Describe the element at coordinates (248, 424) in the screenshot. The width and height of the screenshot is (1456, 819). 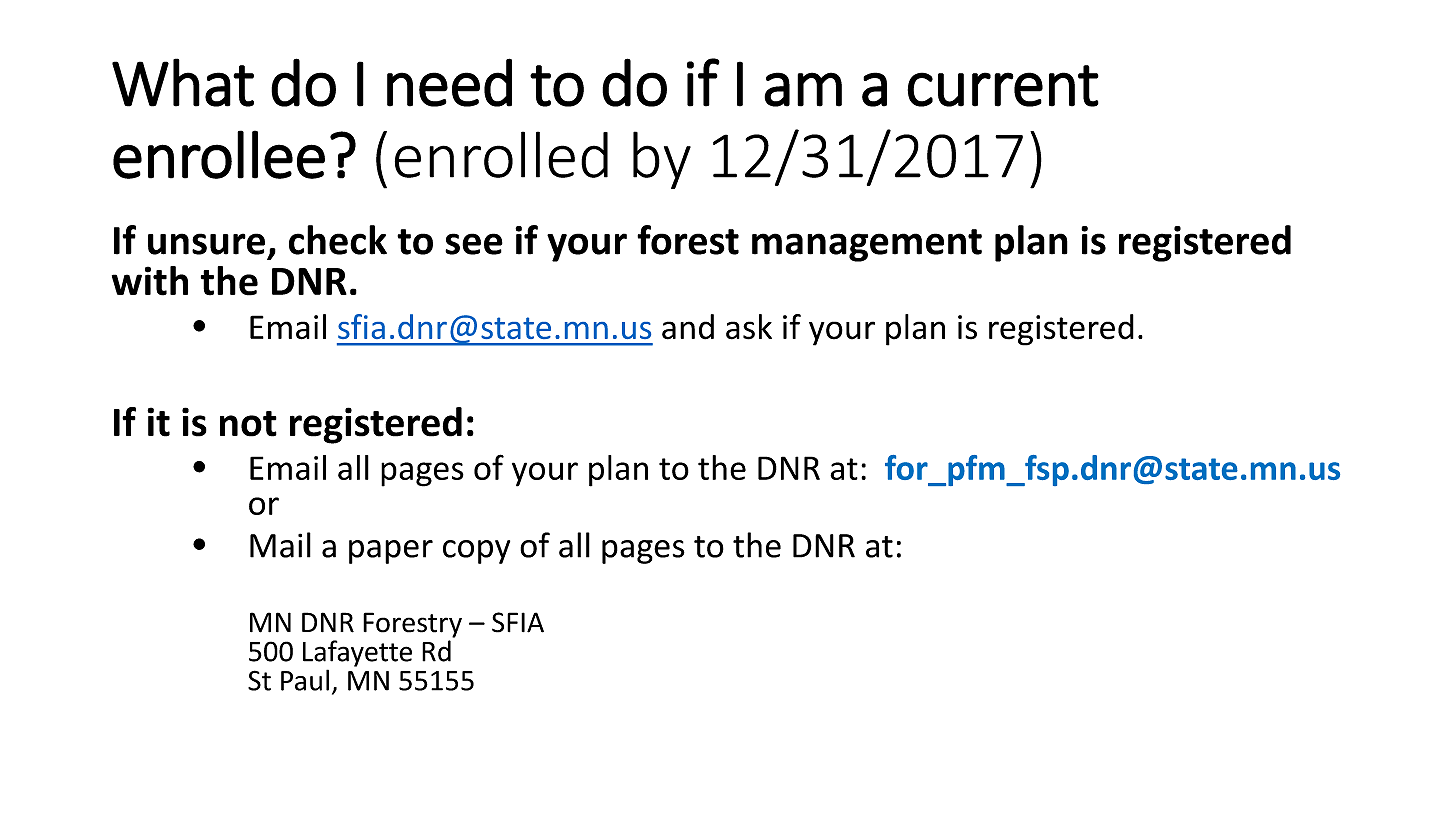
I see `not` at that location.
